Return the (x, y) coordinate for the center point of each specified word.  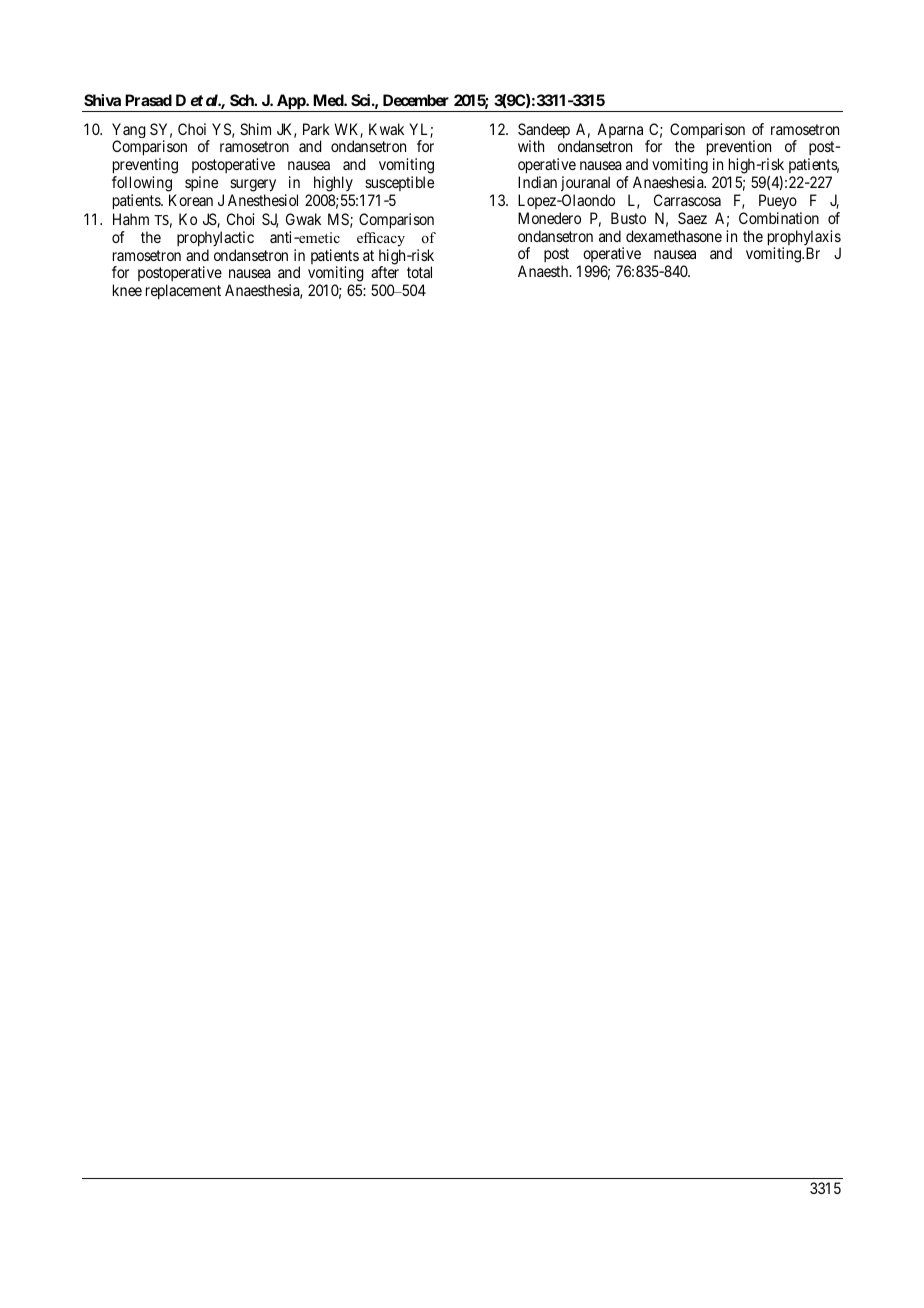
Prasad (148, 100)
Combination (779, 218)
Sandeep (544, 132)
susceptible (398, 185)
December (416, 100)
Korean (191, 200)
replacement (183, 291)
